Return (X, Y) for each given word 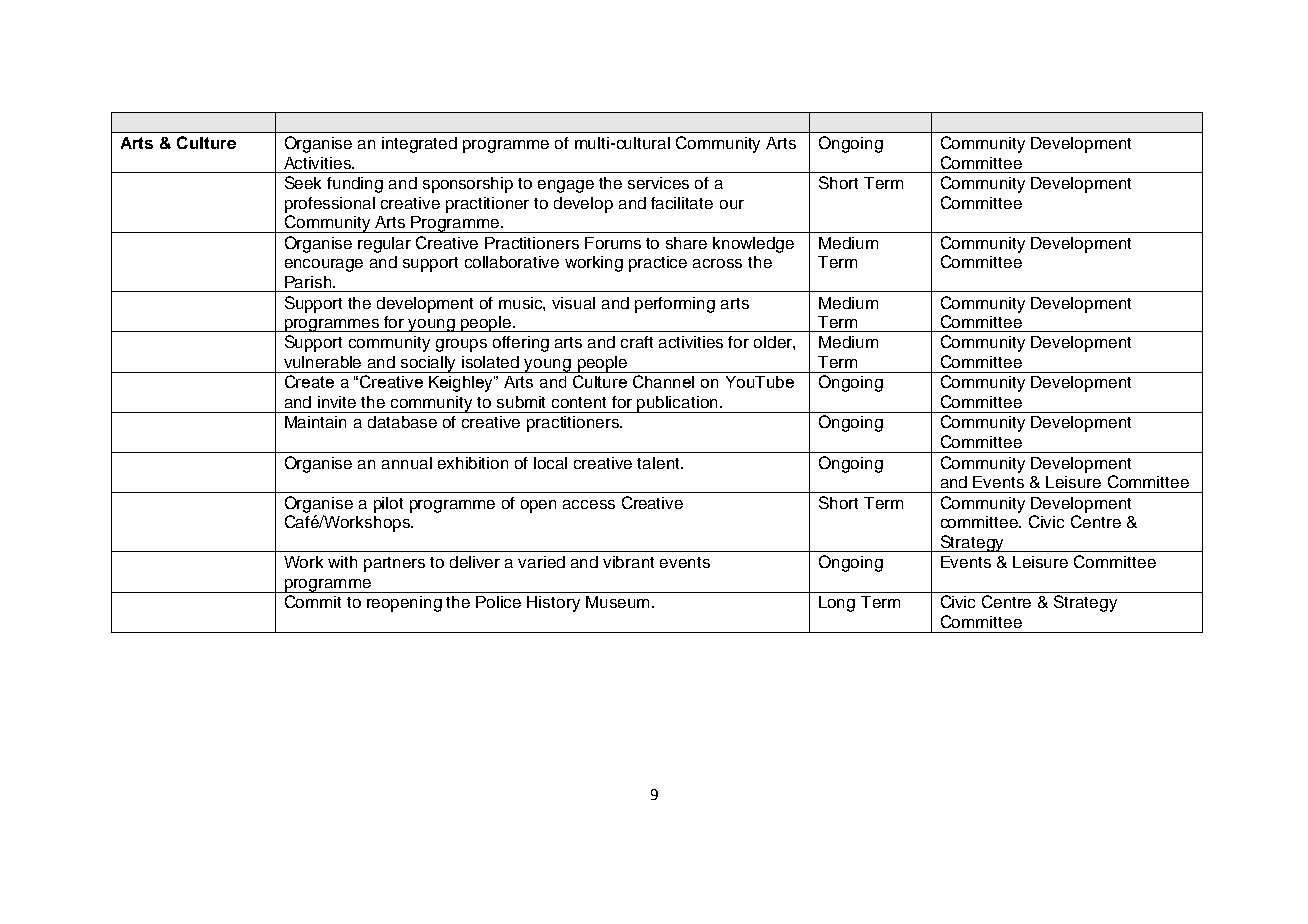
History (553, 604)
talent (659, 463)
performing (675, 305)
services (658, 183)
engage (566, 186)
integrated (419, 145)
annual (407, 463)
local (550, 463)
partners (394, 564)
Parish (309, 282)
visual (573, 303)
